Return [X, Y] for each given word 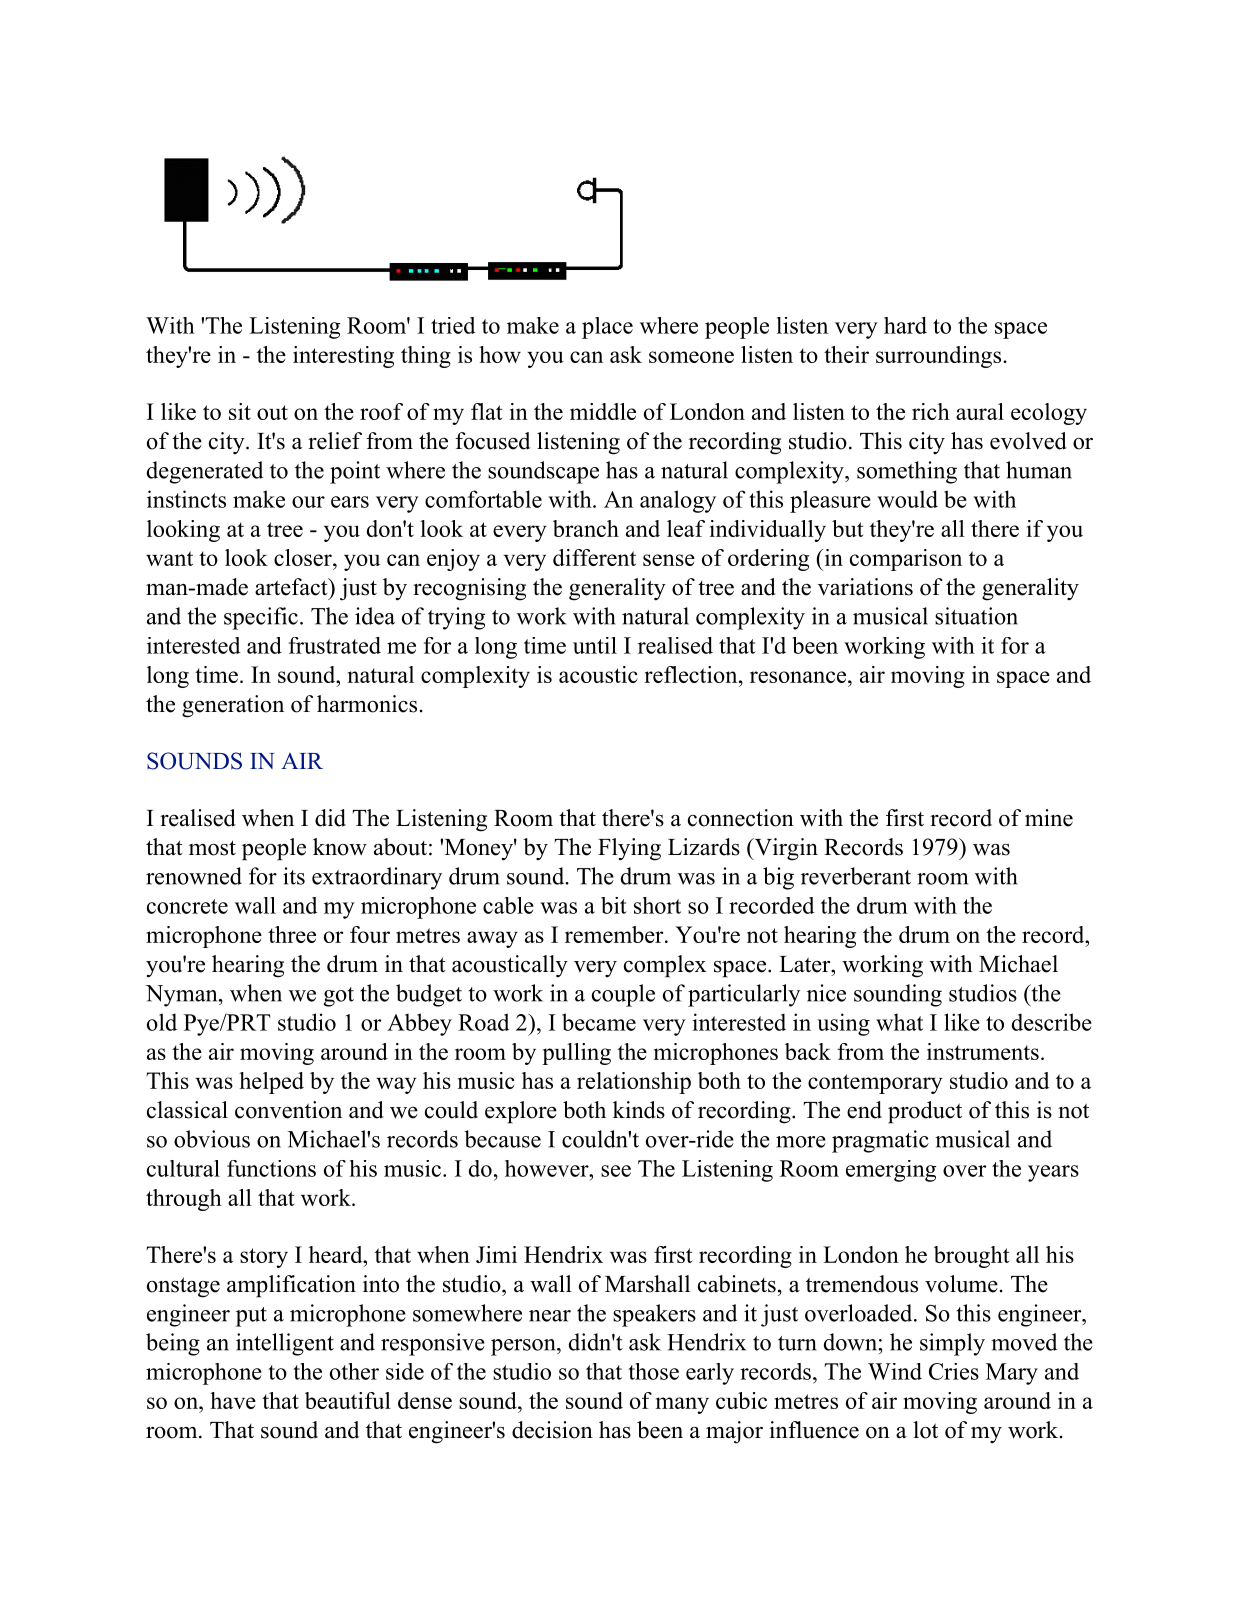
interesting [343, 357]
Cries [954, 1371]
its [294, 876]
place [607, 328]
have [233, 1400]
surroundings [940, 357]
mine [1049, 818]
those [653, 1371]
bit [614, 905]
